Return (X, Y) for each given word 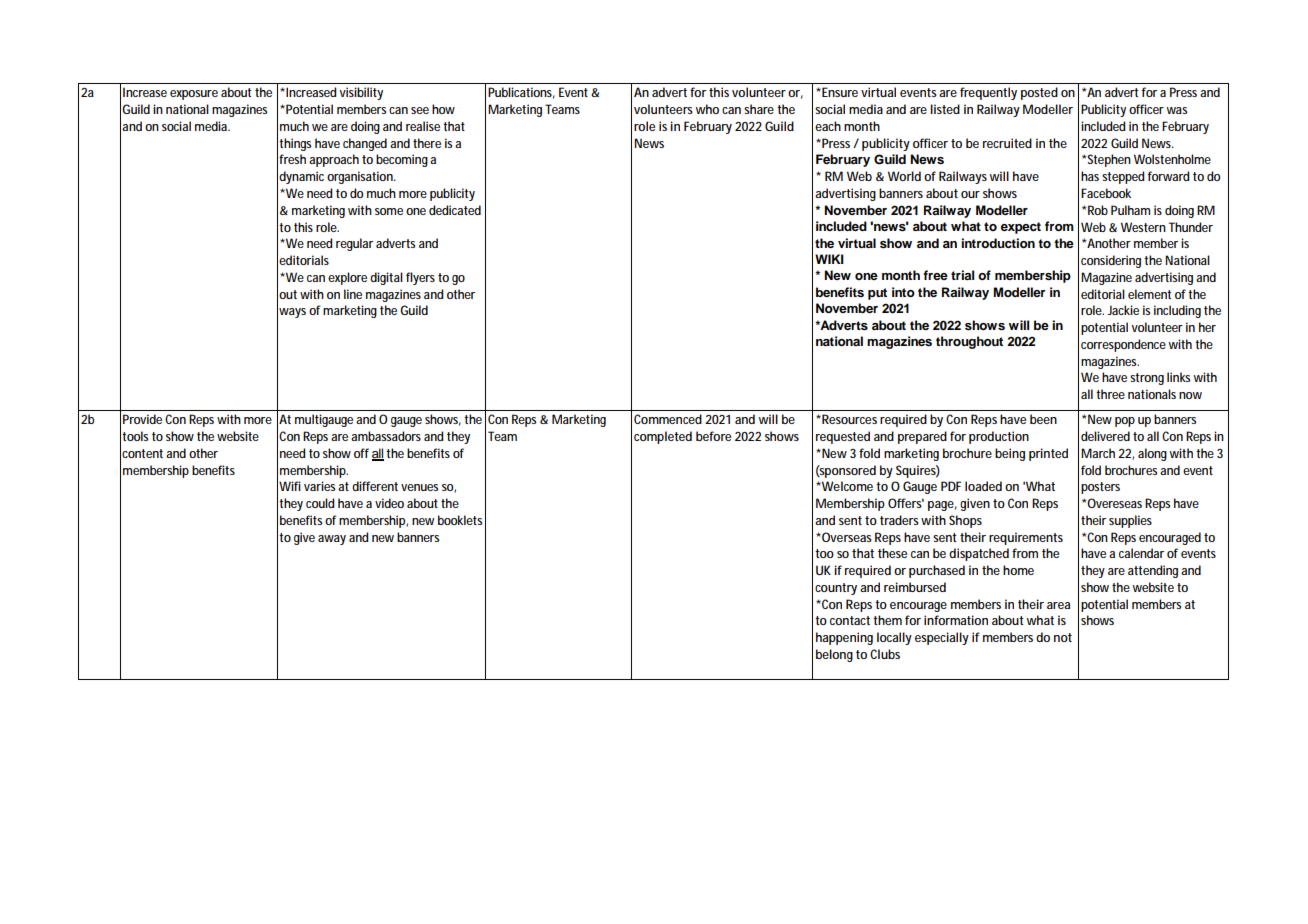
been (1043, 419)
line (353, 294)
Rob (1098, 210)
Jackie (1123, 310)
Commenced (668, 419)
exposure (194, 95)
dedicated (455, 210)
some (389, 211)
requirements (1026, 538)
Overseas (846, 537)
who (707, 109)
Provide (142, 419)
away (332, 540)
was (1177, 110)
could (320, 503)
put (877, 294)
